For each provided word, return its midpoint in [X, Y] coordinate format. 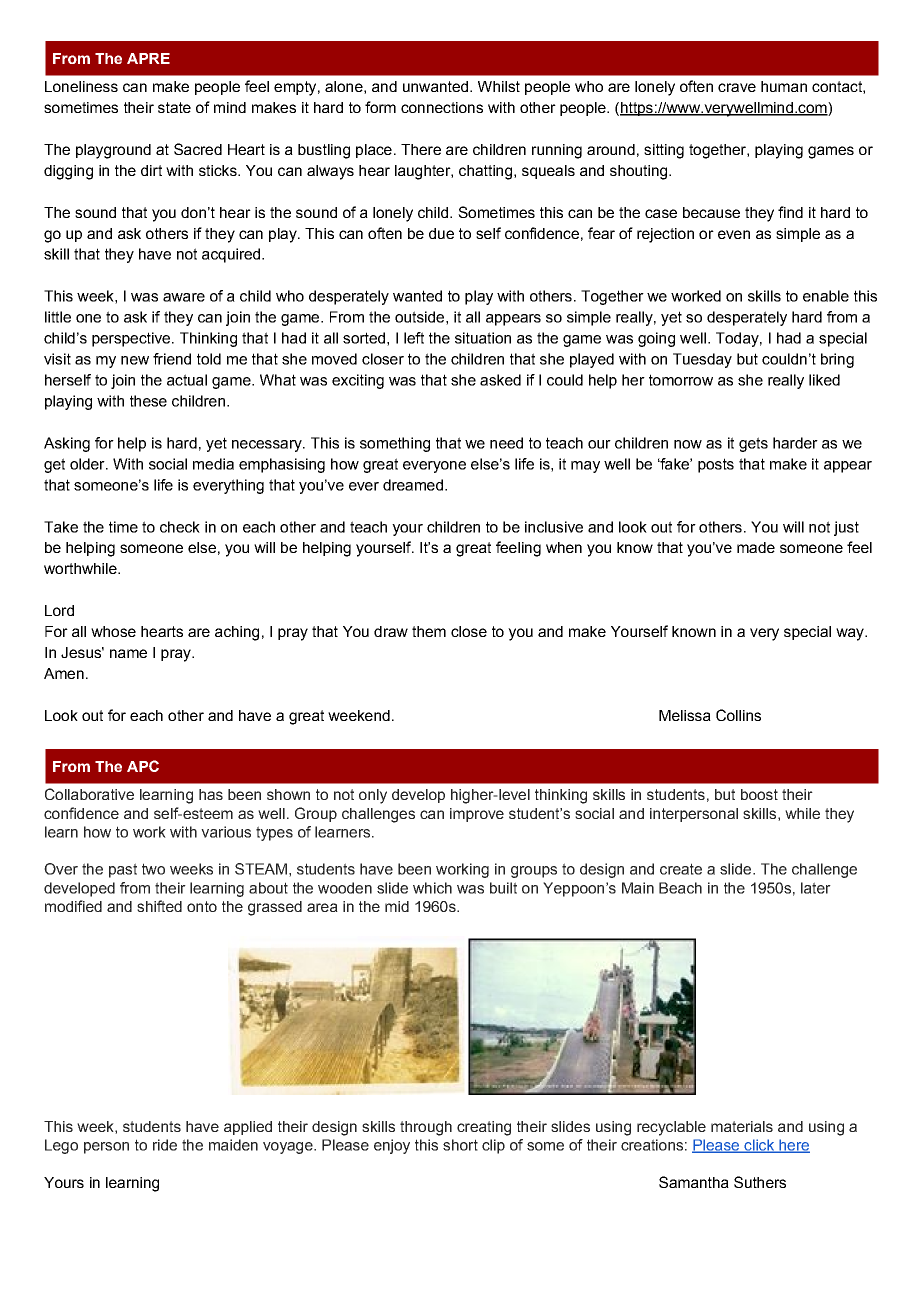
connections [442, 107]
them [429, 631]
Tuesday [702, 360]
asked [500, 380]
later [816, 888]
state [174, 107]
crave [737, 87]
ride [165, 1145]
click [759, 1146]
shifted [159, 906]
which [432, 888]
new [135, 360]
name [128, 653]
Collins [738, 715]
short [460, 1145]
